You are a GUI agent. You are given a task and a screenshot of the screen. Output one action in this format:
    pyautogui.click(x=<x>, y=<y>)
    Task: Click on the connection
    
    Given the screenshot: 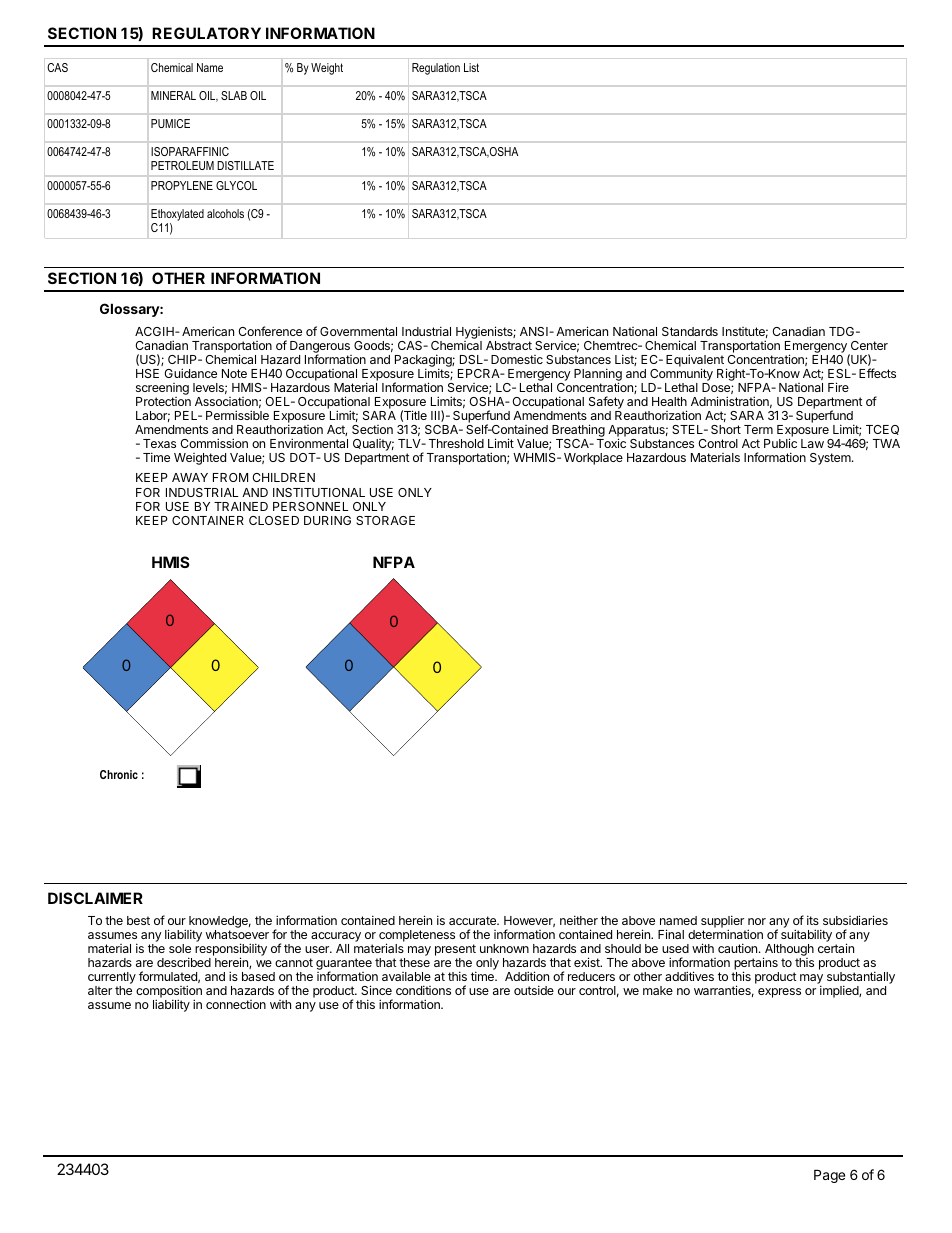 What is the action you would take?
    pyautogui.click(x=236, y=1004)
